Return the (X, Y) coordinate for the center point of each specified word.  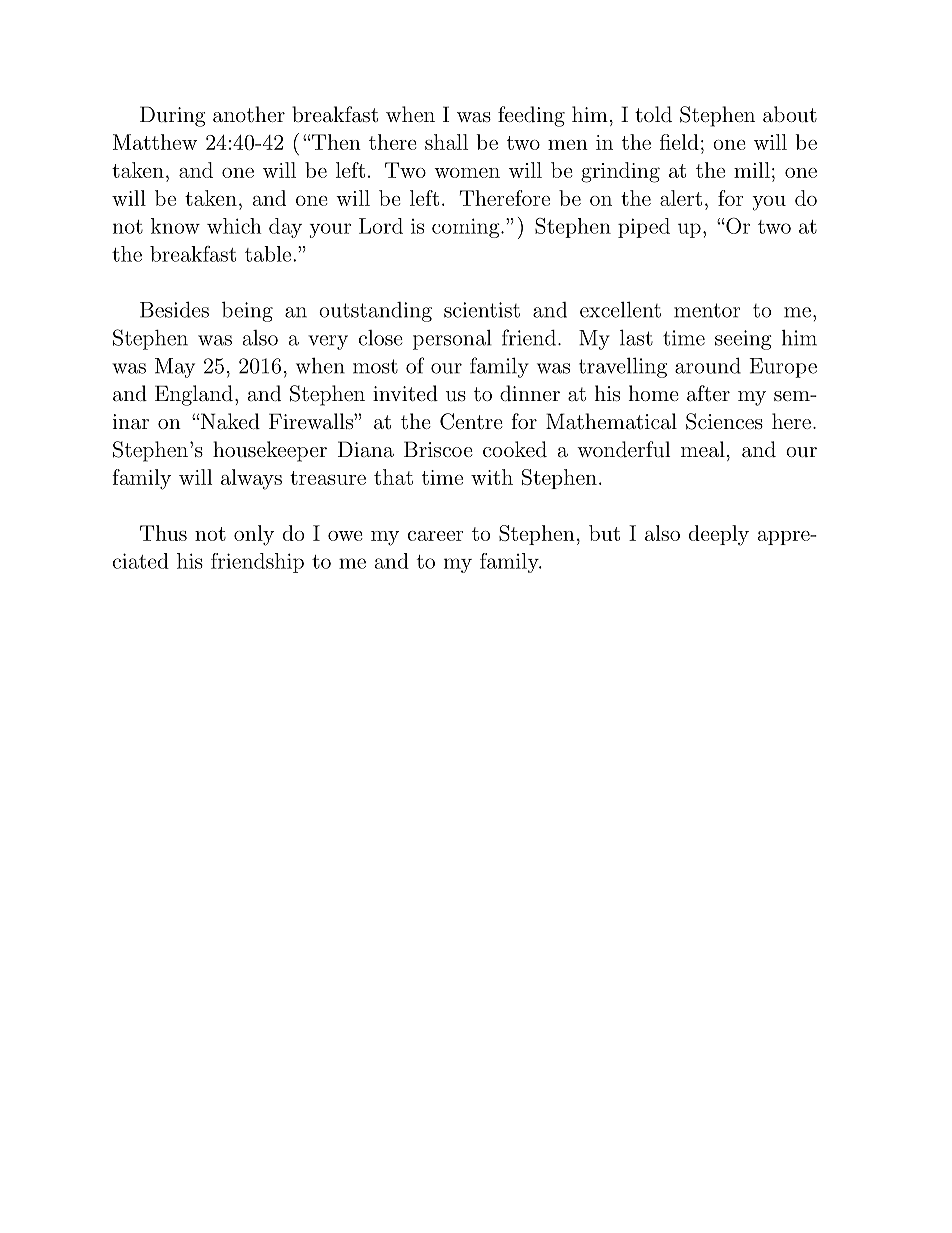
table (268, 254)
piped (644, 228)
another (249, 114)
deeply (719, 535)
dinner (530, 393)
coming (467, 228)
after (708, 393)
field (679, 142)
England (194, 395)
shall (446, 142)
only (254, 535)
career (436, 536)
